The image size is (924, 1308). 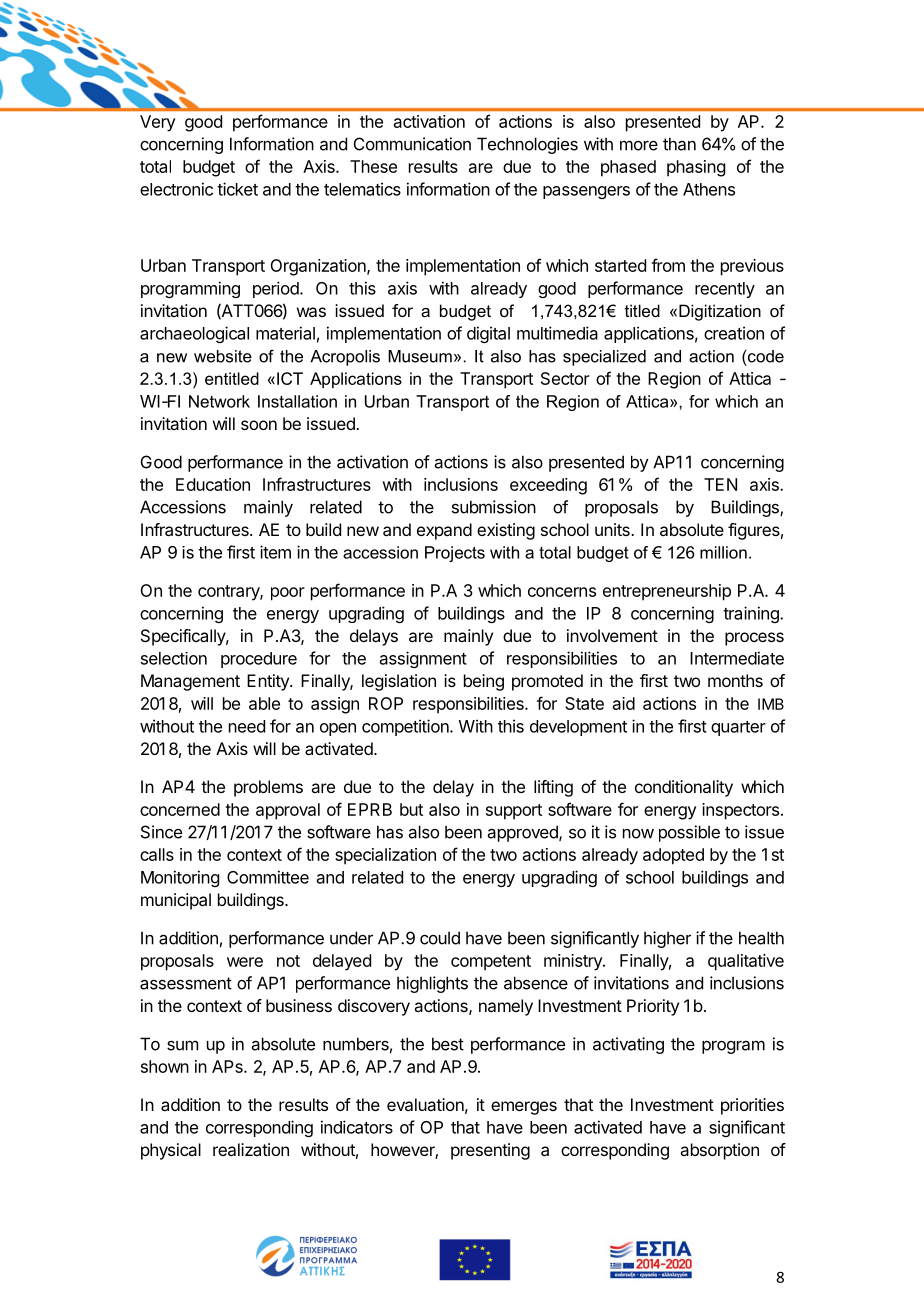 What do you see at coordinates (490, 1151) in the screenshot?
I see `presenting` at bounding box center [490, 1151].
